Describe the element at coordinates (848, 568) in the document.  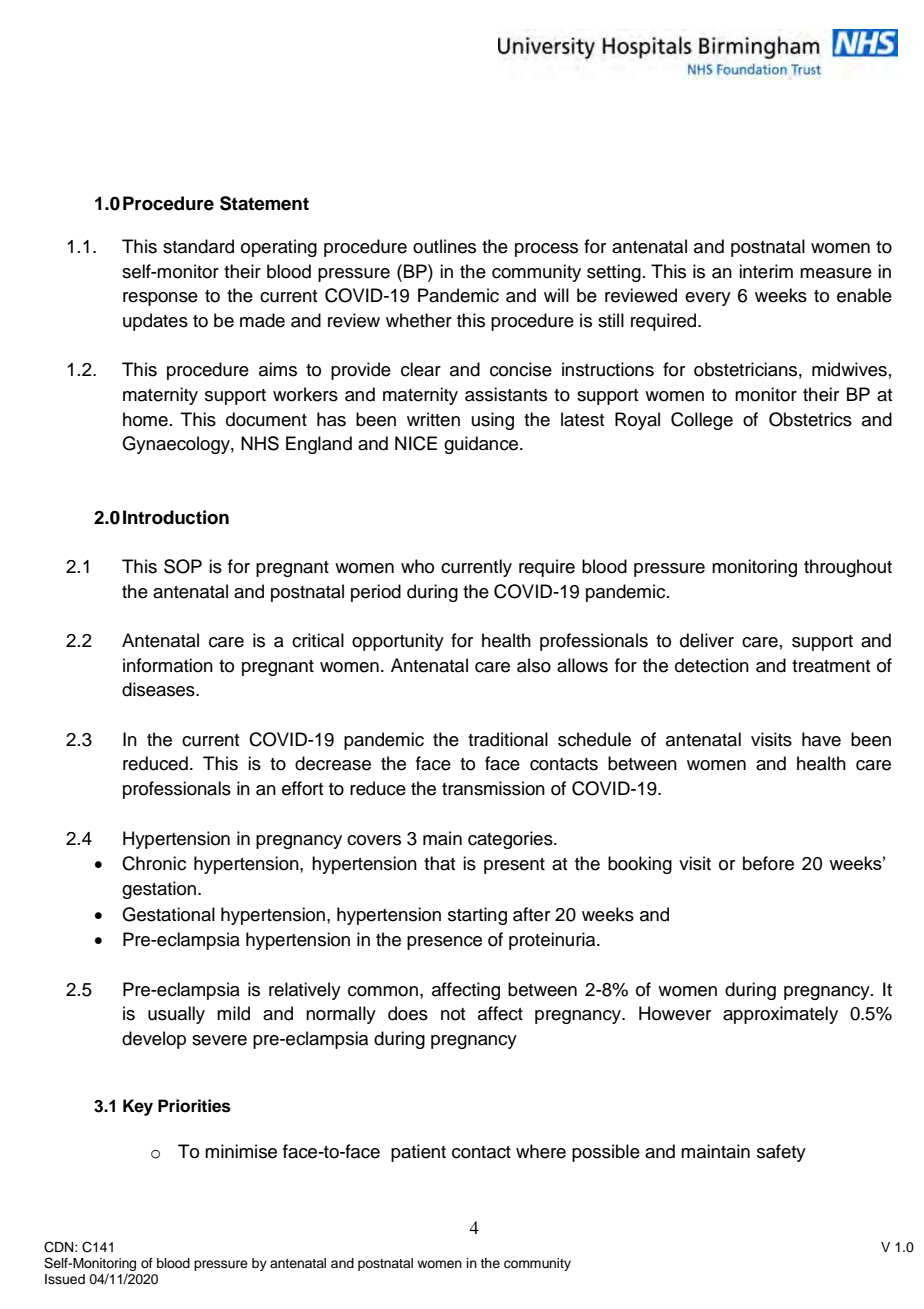
I see `throughout` at that location.
